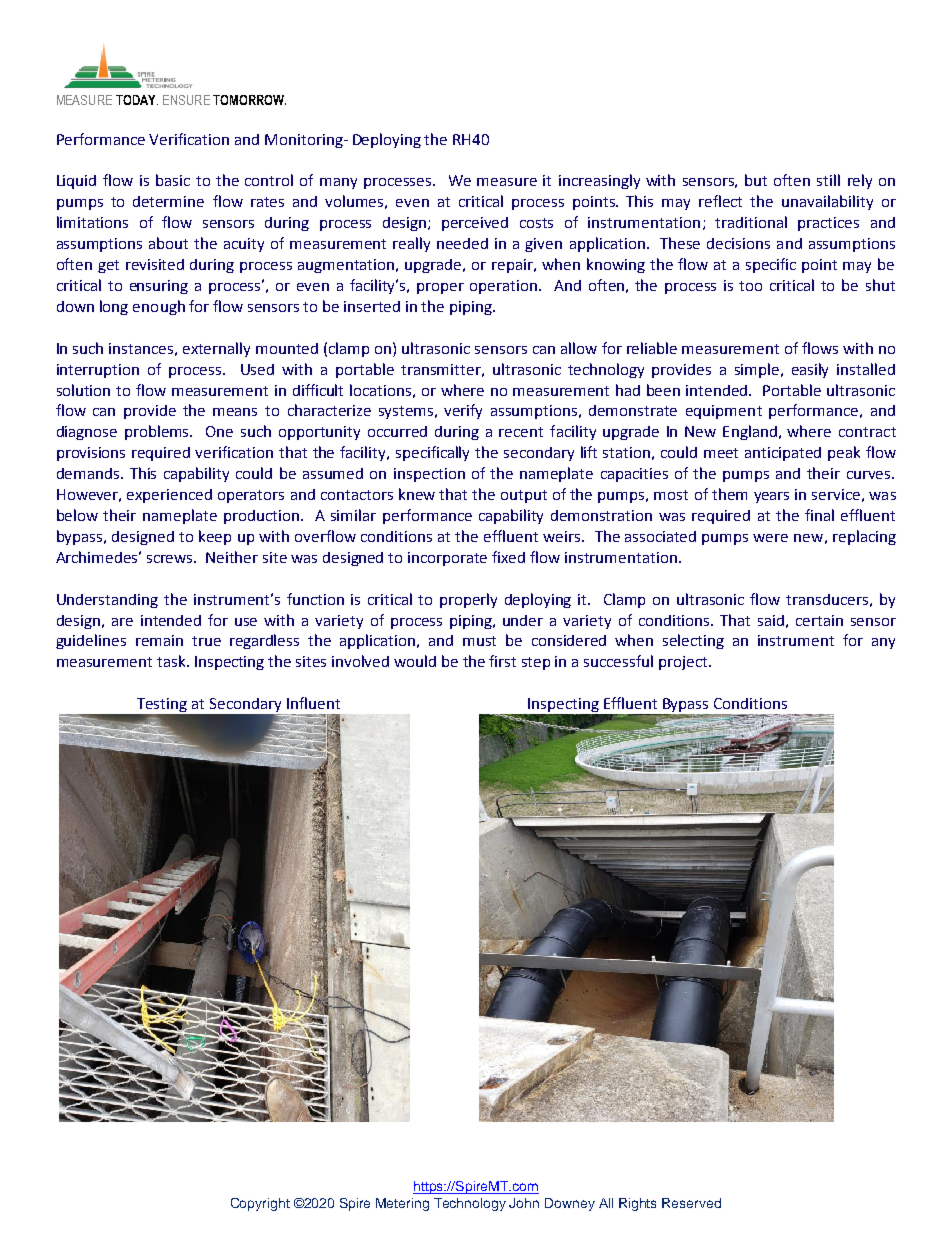 The width and height of the document is (952, 1233). I want to click on but, so click(756, 180).
